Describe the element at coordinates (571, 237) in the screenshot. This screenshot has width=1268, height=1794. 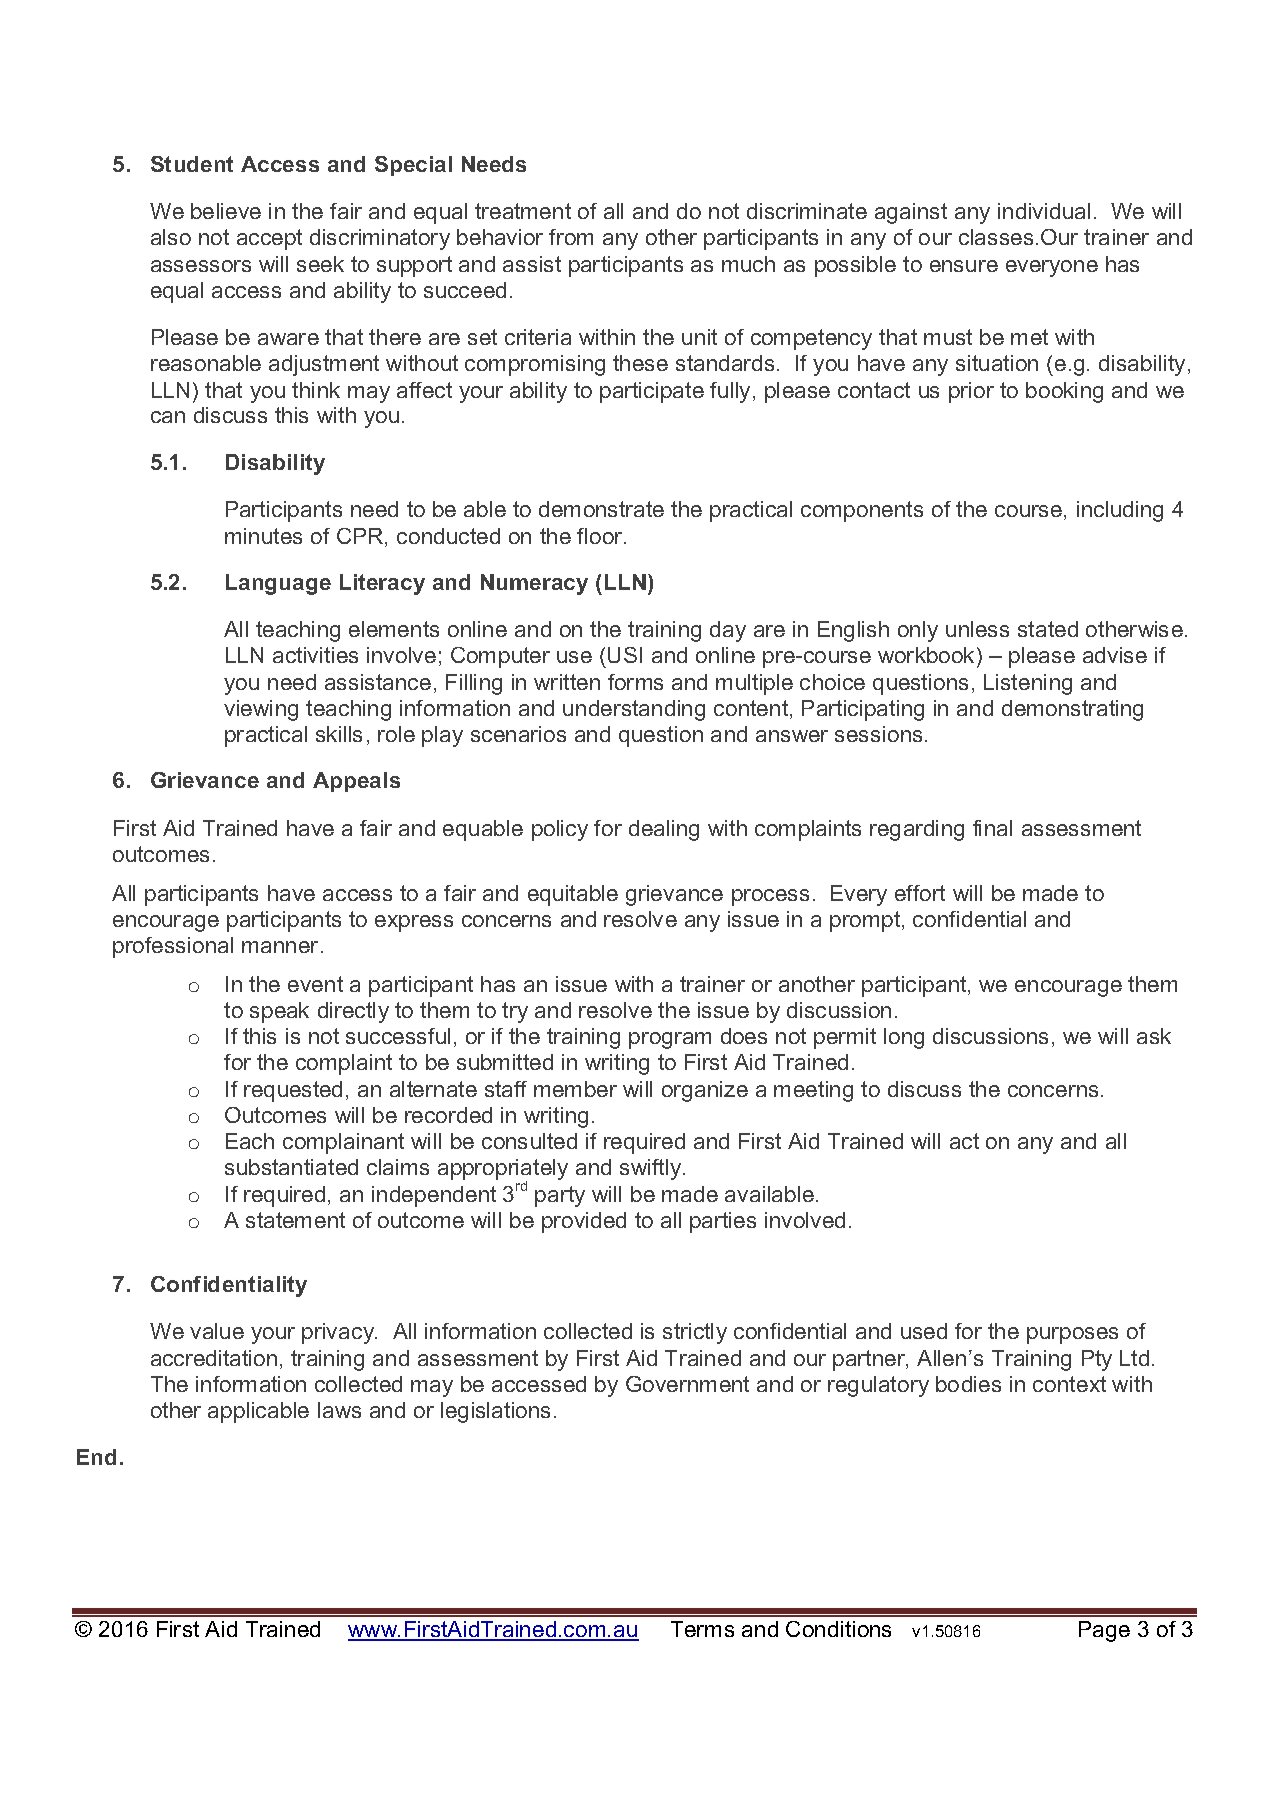
I see `from` at that location.
